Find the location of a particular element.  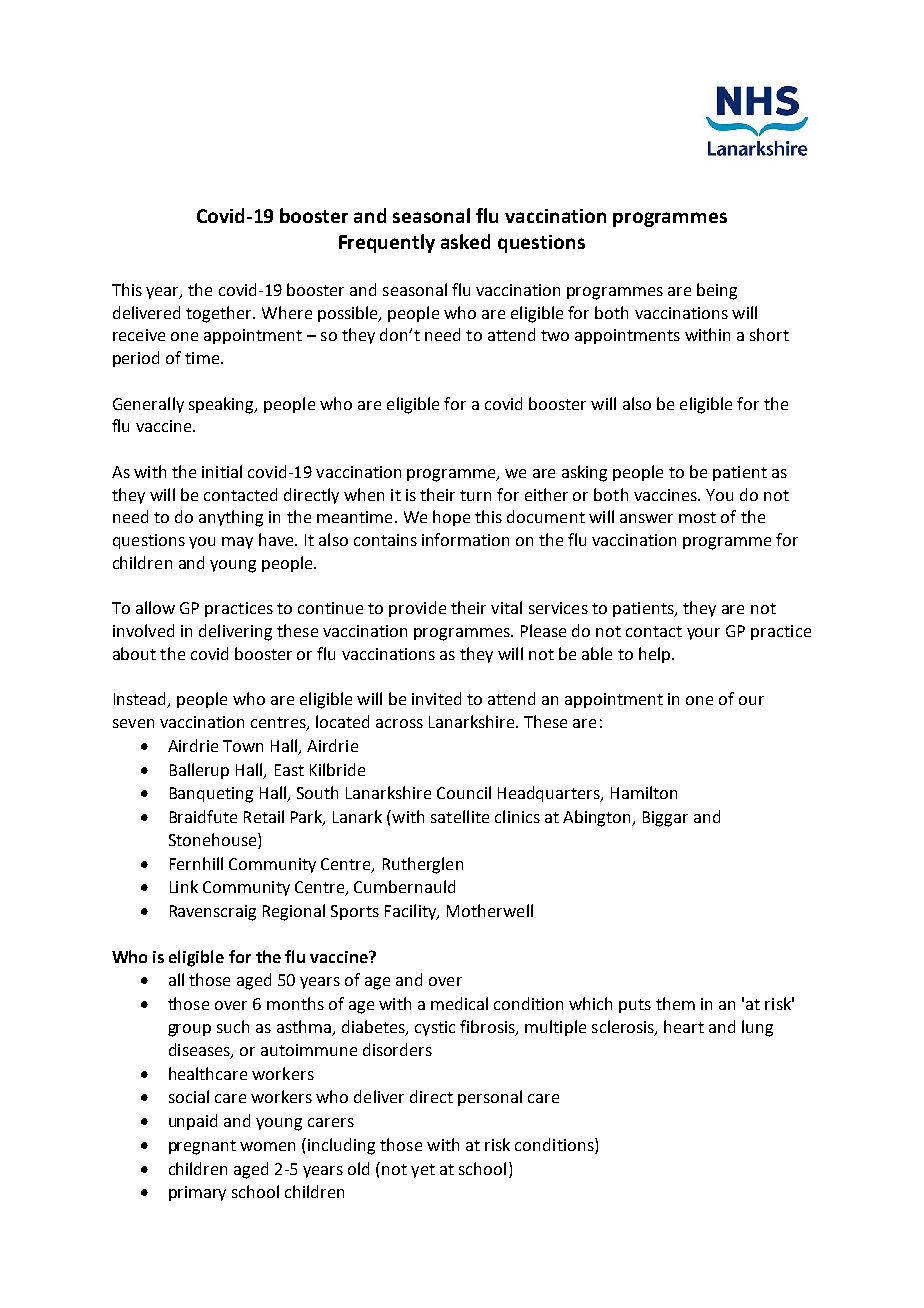

together is located at coordinates (220, 314).
